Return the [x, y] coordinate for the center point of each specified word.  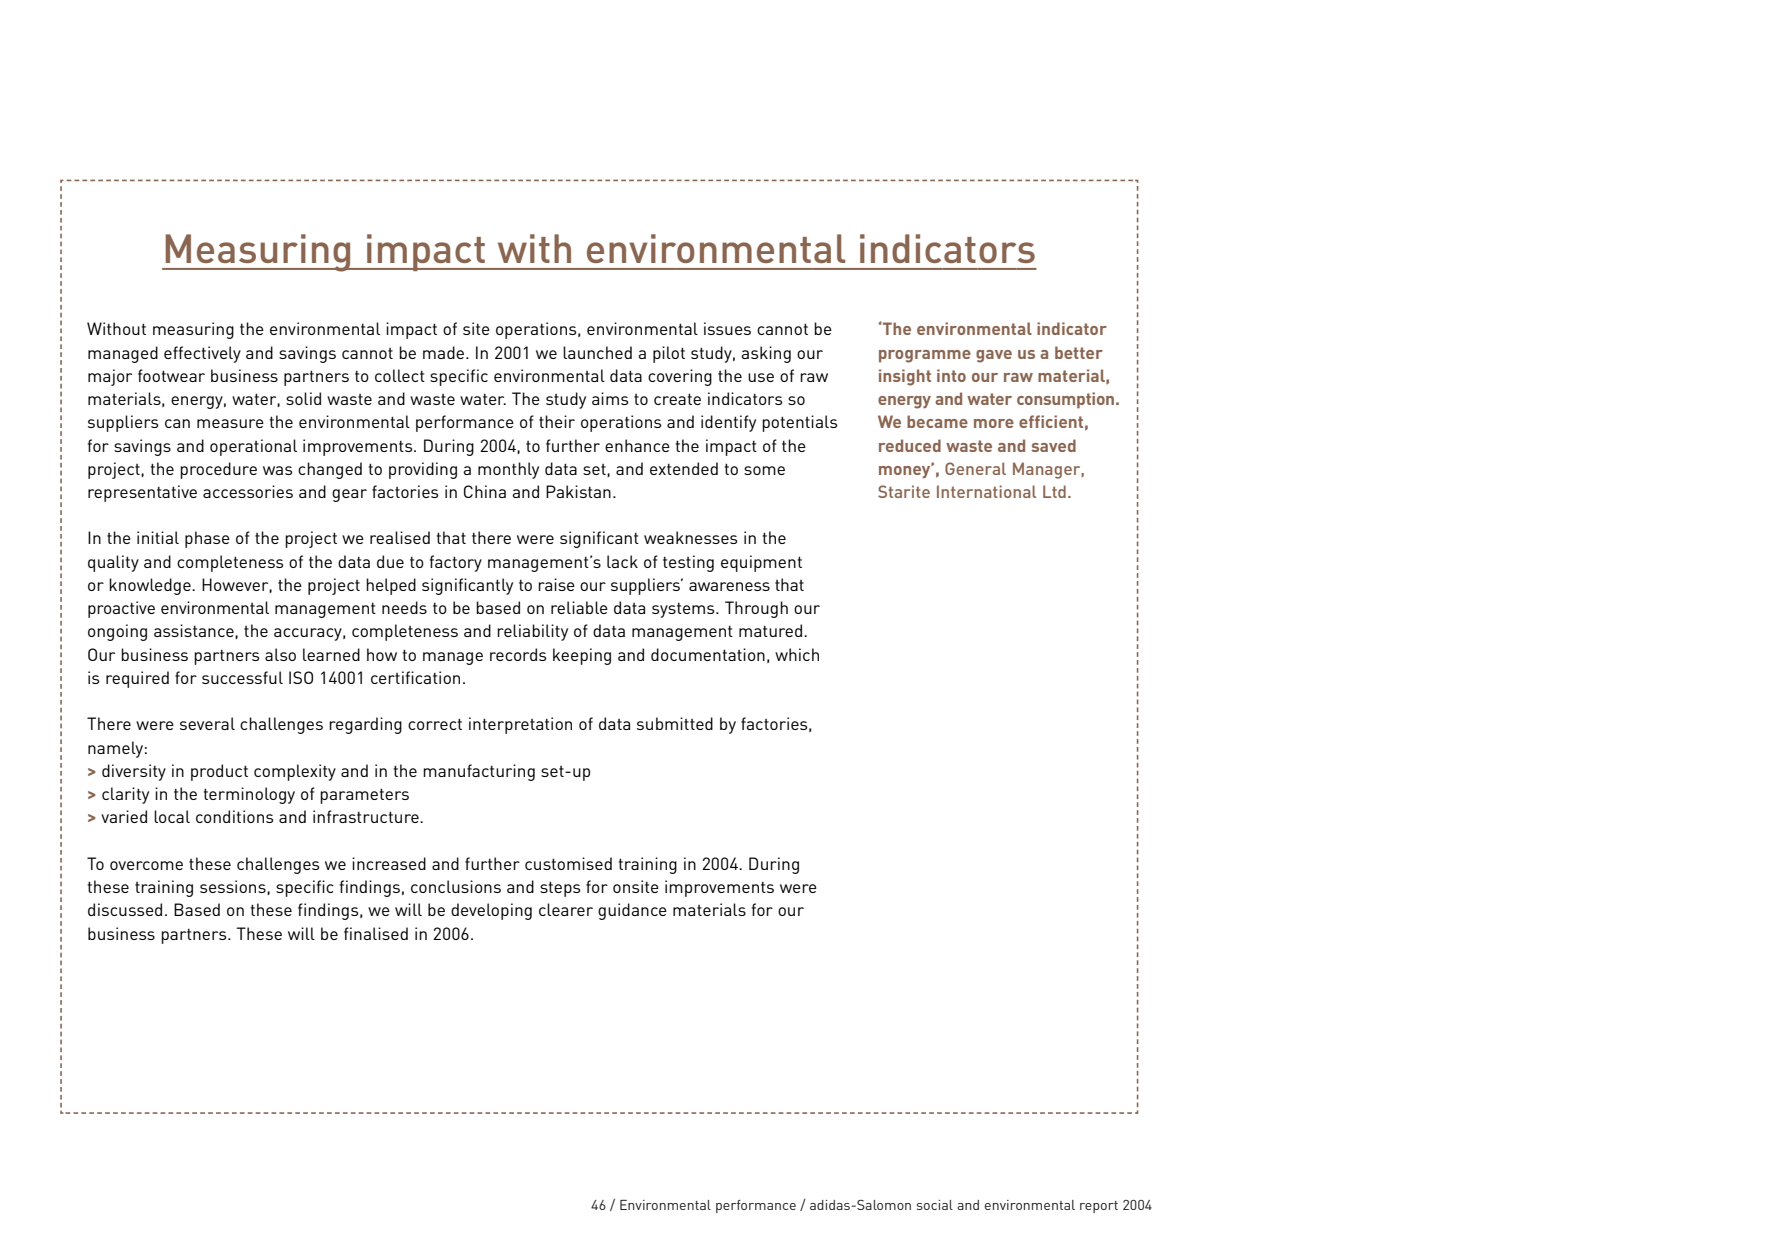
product [219, 772]
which [797, 654]
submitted [675, 723]
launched [597, 352]
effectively [202, 354]
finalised [376, 933]
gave [994, 356]
